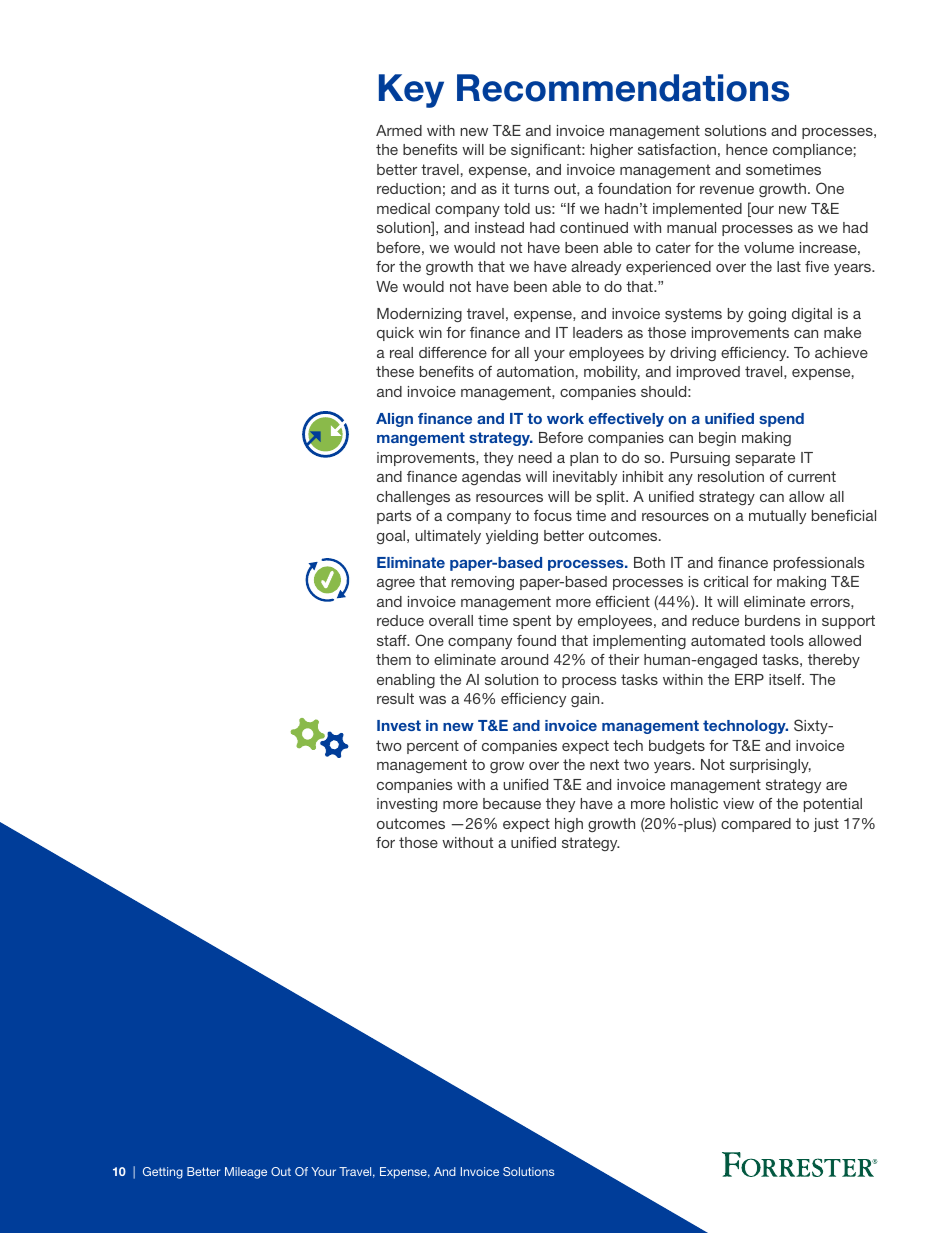  I want to click on staff, so click(393, 640).
